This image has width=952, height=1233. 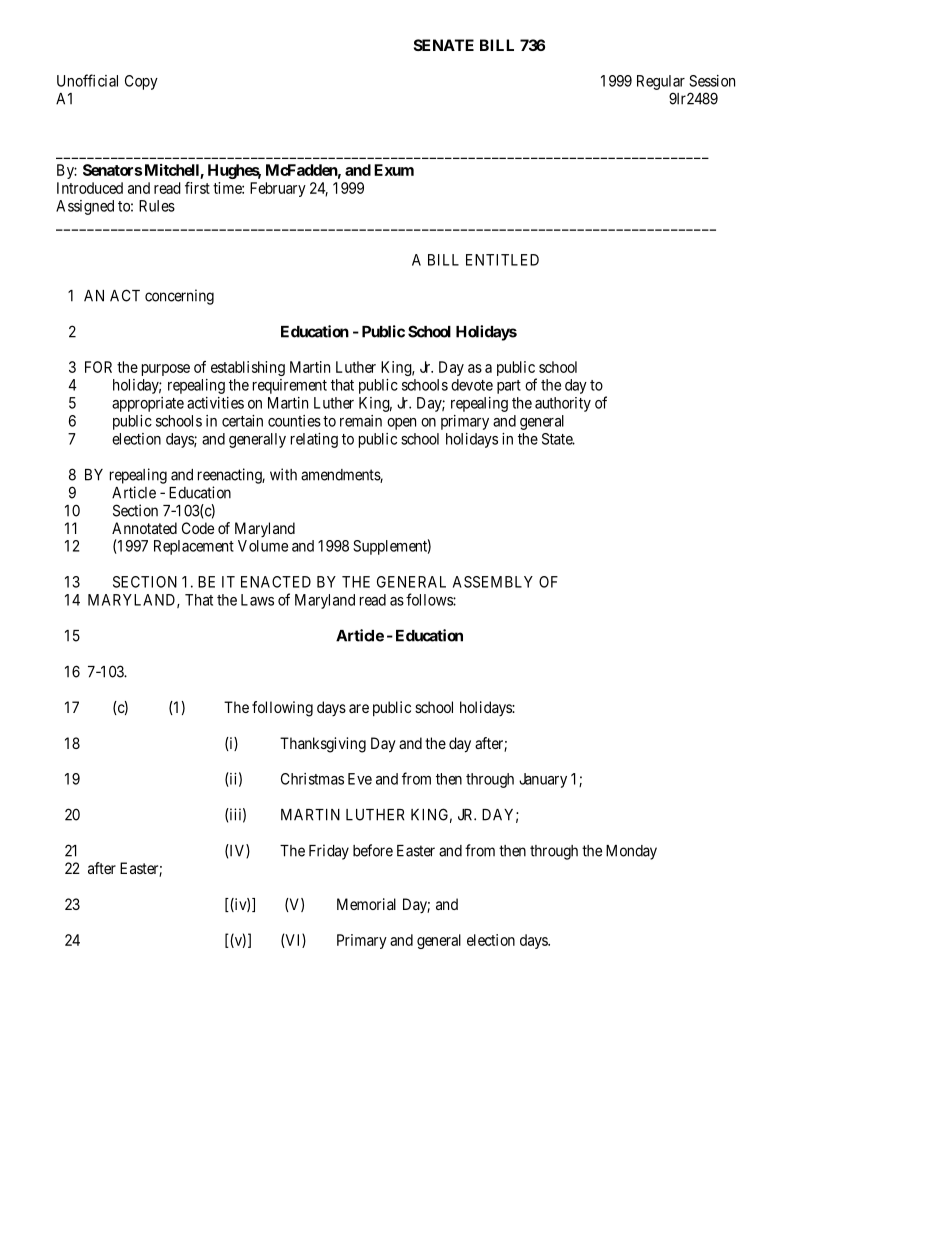 I want to click on Monday, so click(x=631, y=852).
